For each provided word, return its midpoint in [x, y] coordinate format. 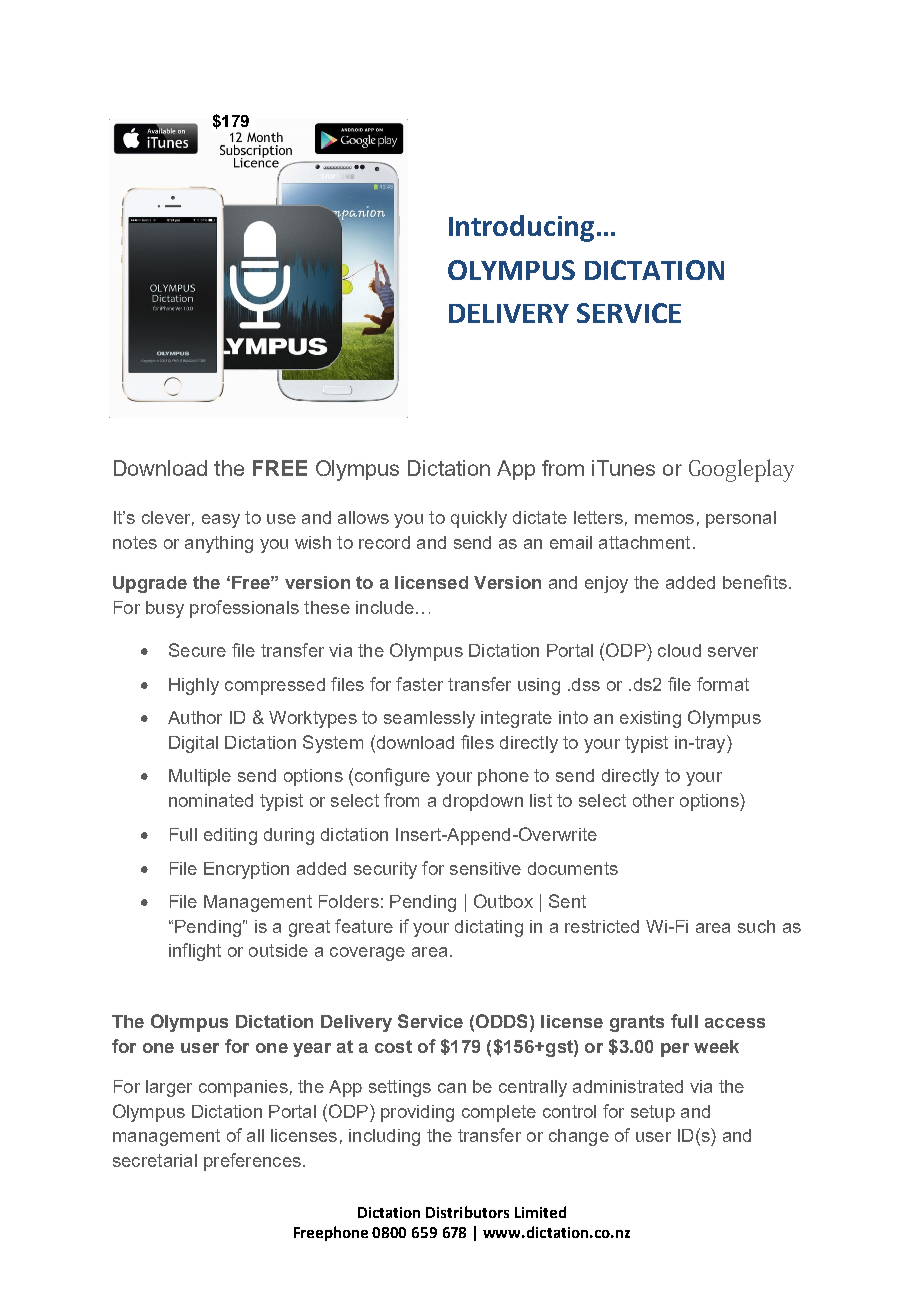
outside [278, 950]
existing [650, 719]
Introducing [521, 228]
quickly [479, 519]
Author [195, 717]
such [756, 926]
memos [664, 519]
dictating [489, 928]
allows [363, 517]
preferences [252, 1162]
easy [221, 521]
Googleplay [741, 470]
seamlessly [429, 719]
